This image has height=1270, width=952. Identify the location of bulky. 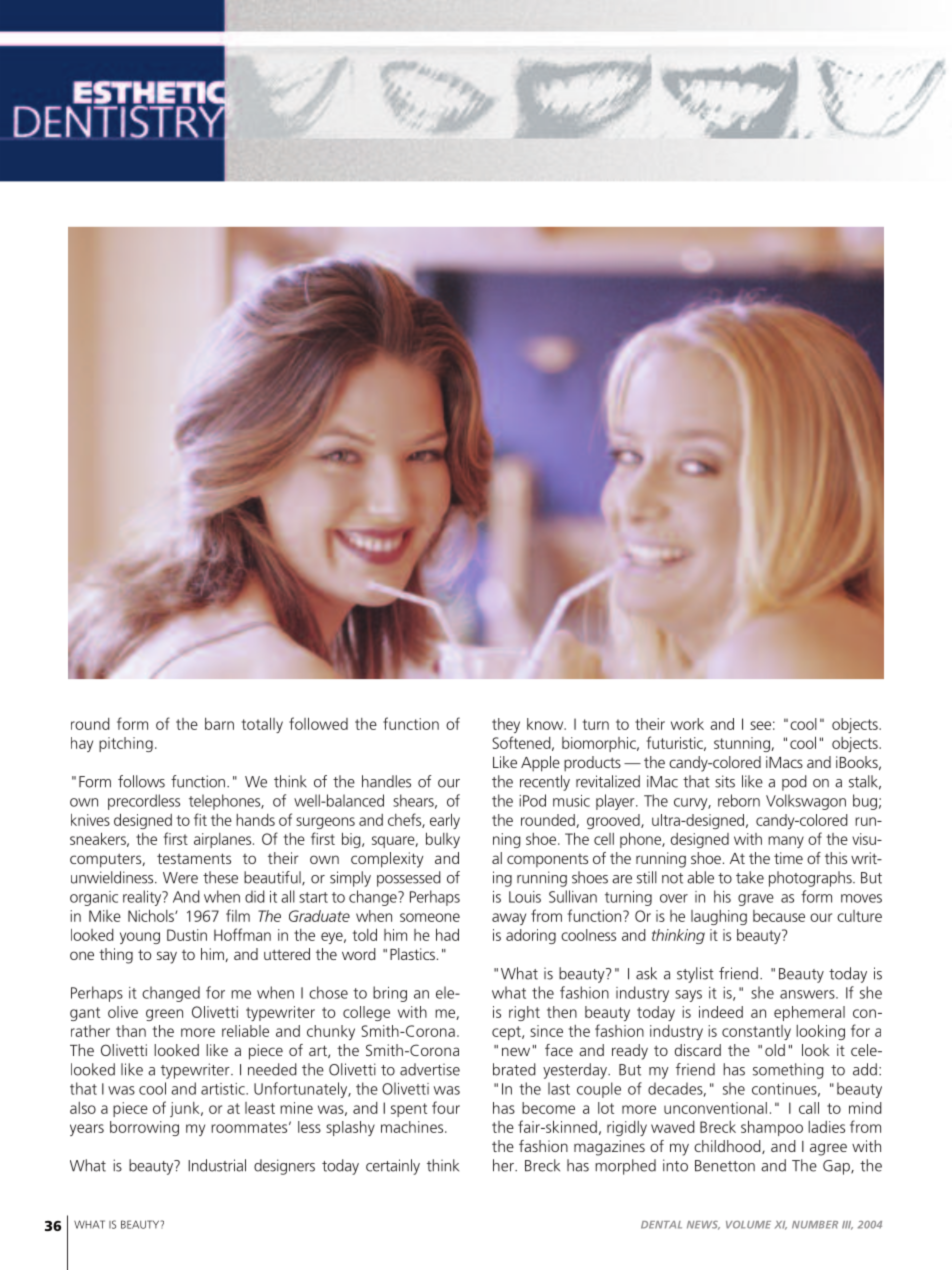
(443, 840).
